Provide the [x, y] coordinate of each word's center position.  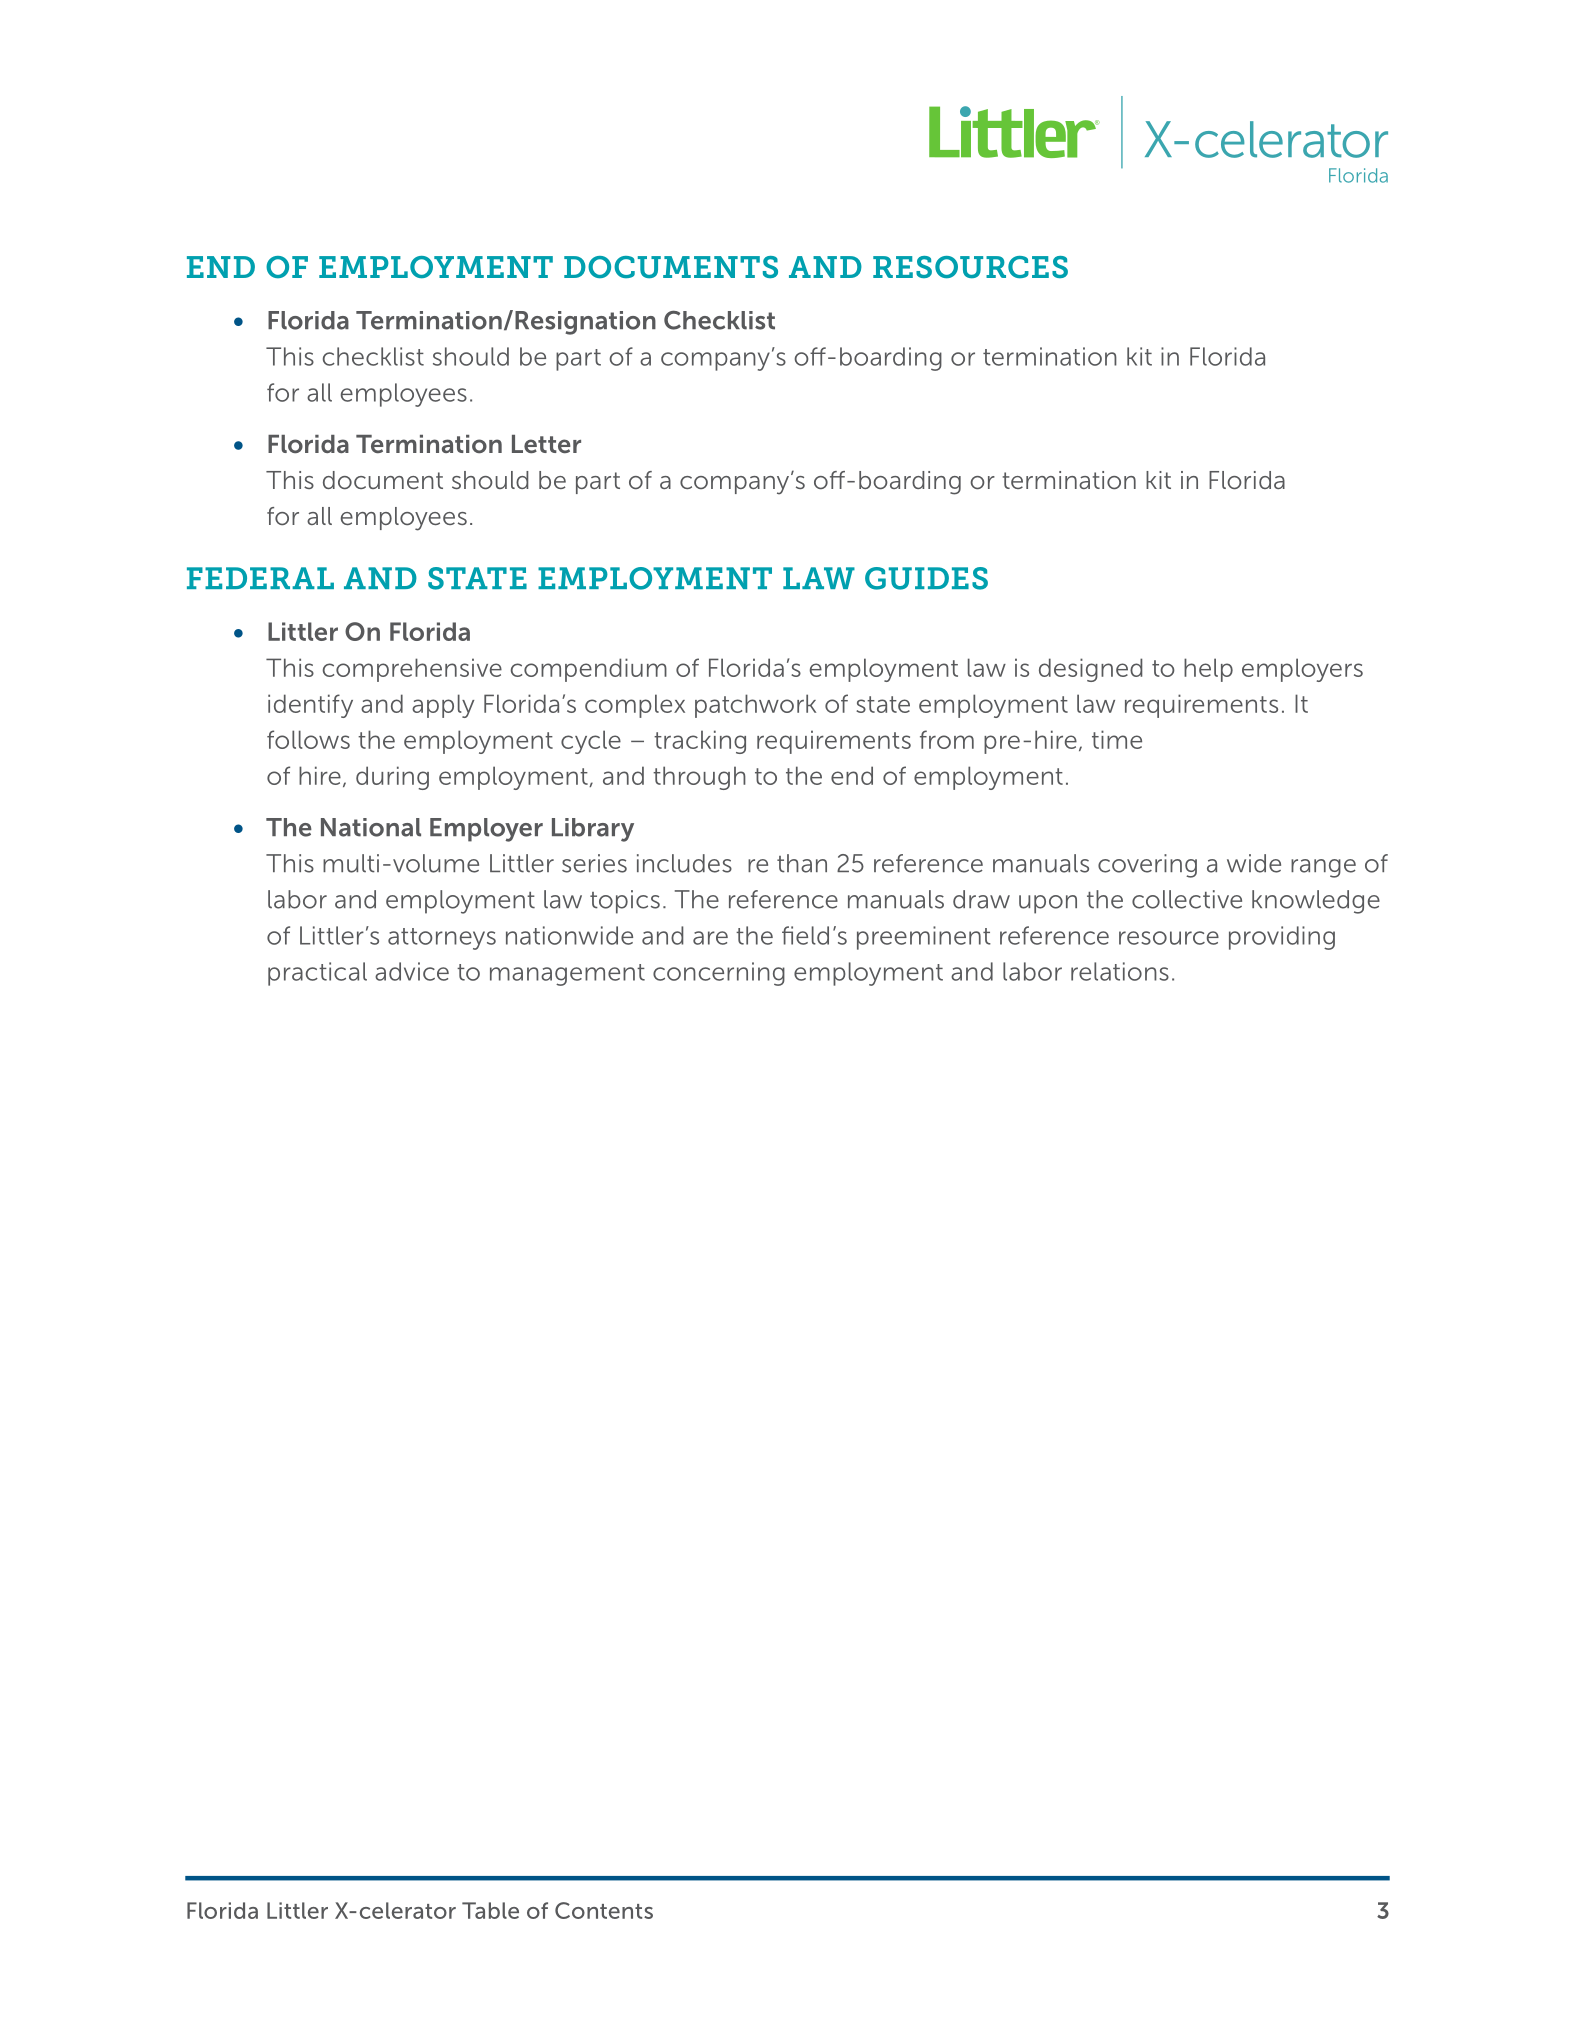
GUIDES [926, 578]
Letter [546, 444]
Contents [604, 1910]
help [1208, 670]
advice [412, 971]
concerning [719, 974]
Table [490, 1910]
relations [1120, 971]
